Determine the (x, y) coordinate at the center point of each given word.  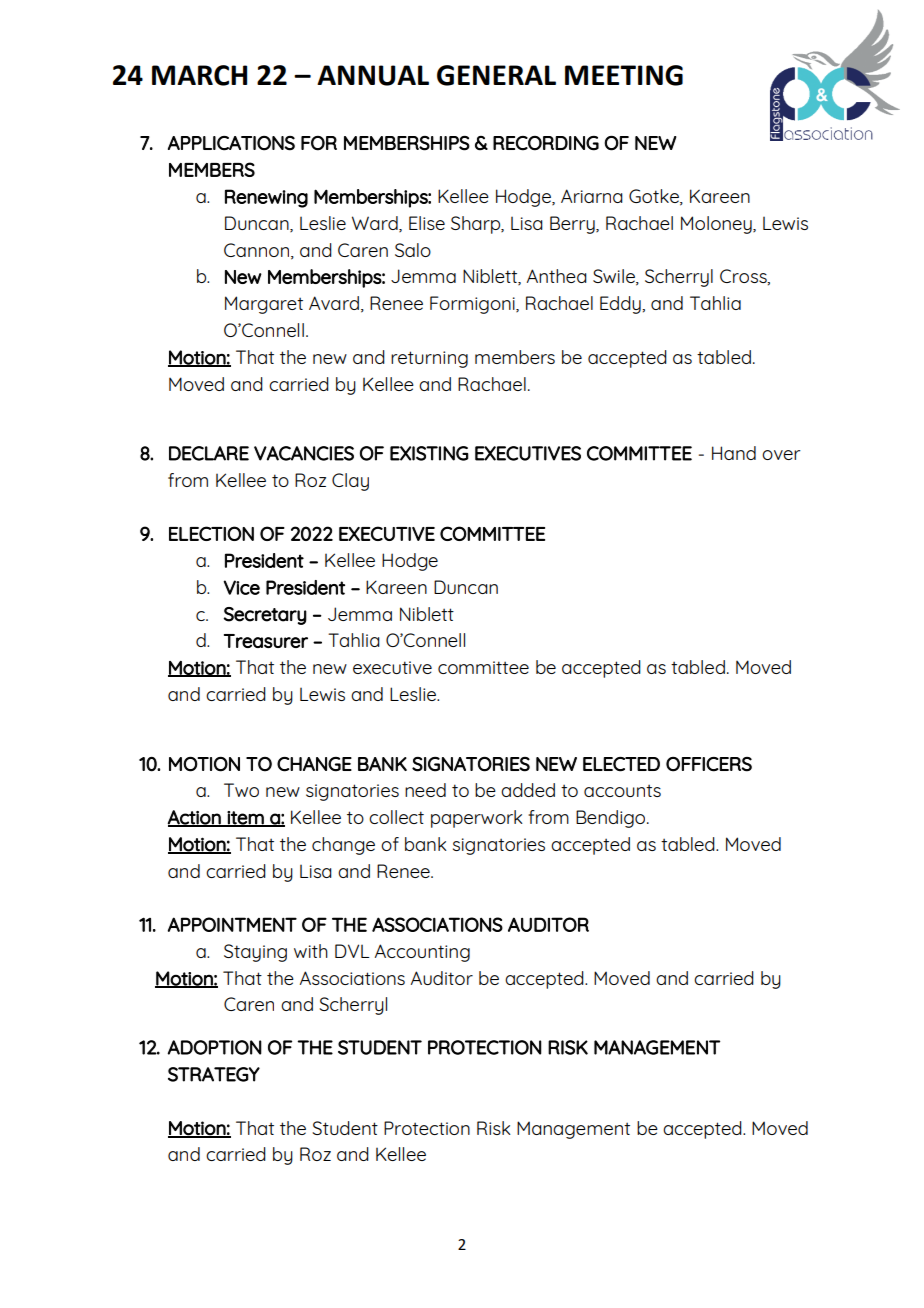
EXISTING (429, 453)
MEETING (624, 75)
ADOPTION (215, 1047)
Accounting (422, 953)
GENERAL (496, 75)
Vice (242, 587)
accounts (622, 790)
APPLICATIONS (231, 143)
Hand (734, 453)
